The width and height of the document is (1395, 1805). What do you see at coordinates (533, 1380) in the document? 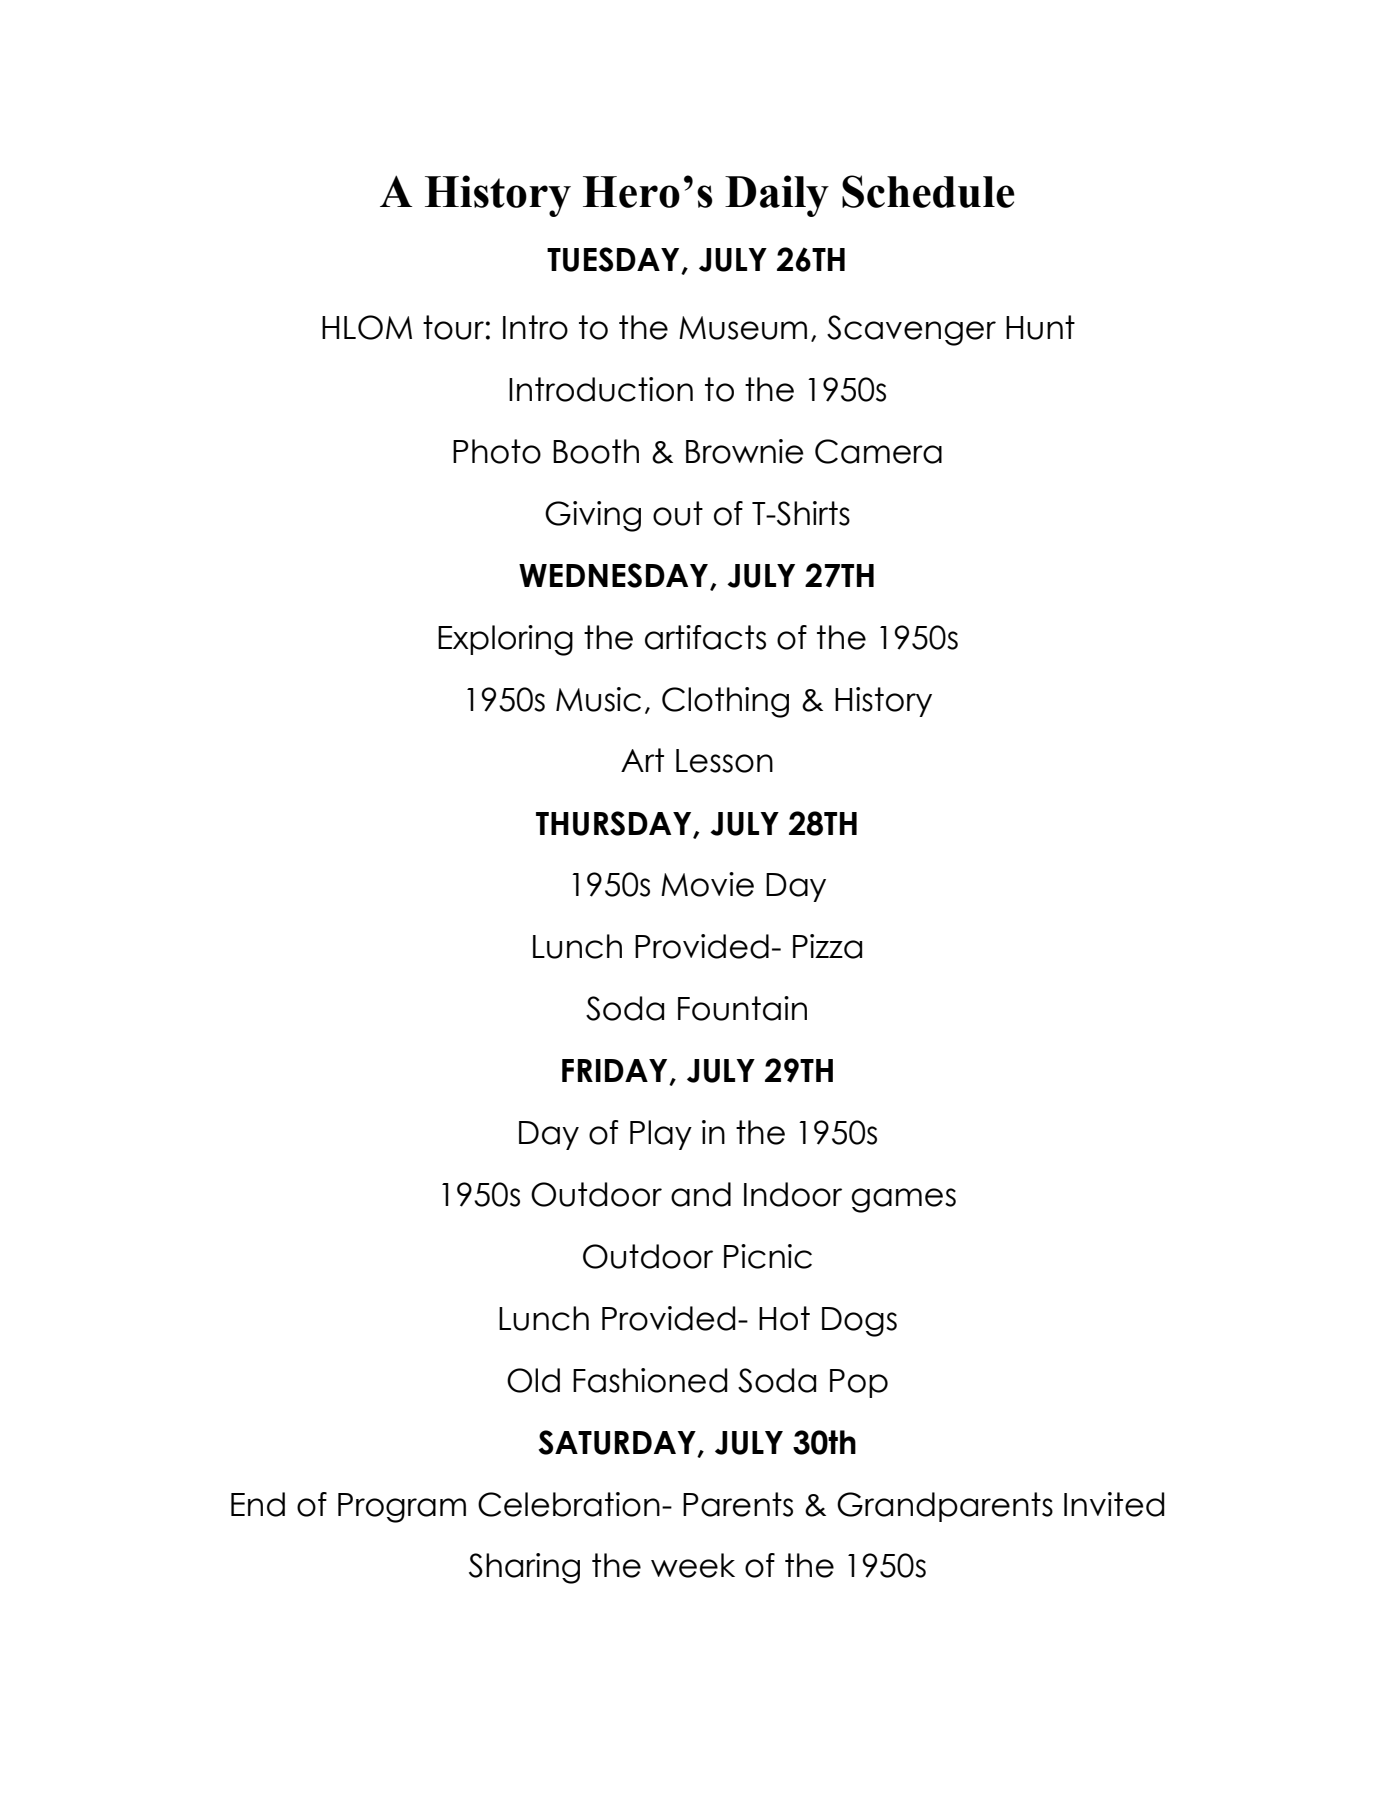
I see `Old` at bounding box center [533, 1380].
